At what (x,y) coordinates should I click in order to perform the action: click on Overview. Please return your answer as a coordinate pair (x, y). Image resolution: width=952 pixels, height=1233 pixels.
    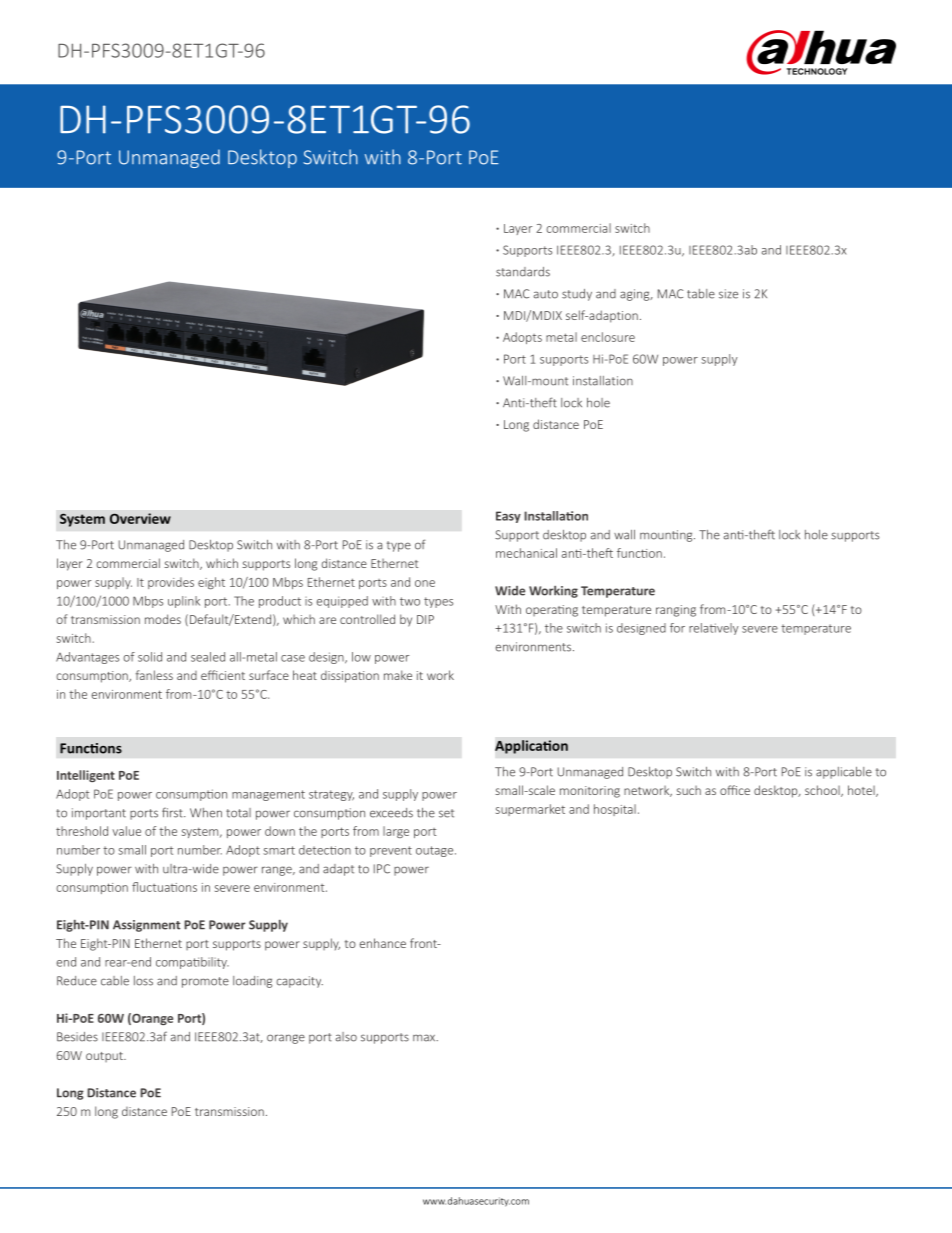
    Looking at the image, I should click on (140, 518).
